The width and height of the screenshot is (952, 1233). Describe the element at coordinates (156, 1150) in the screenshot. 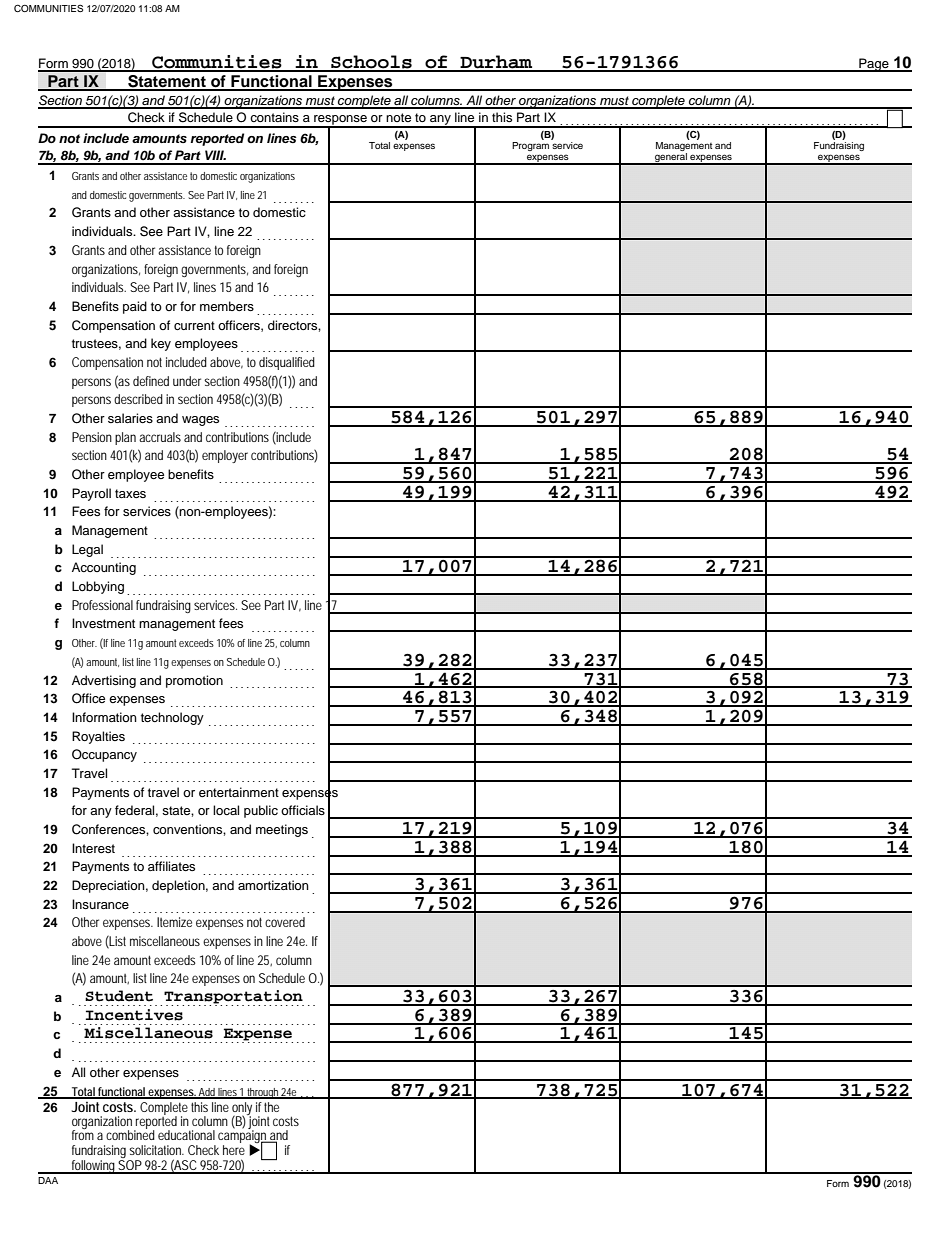

I see `solicitation` at that location.
